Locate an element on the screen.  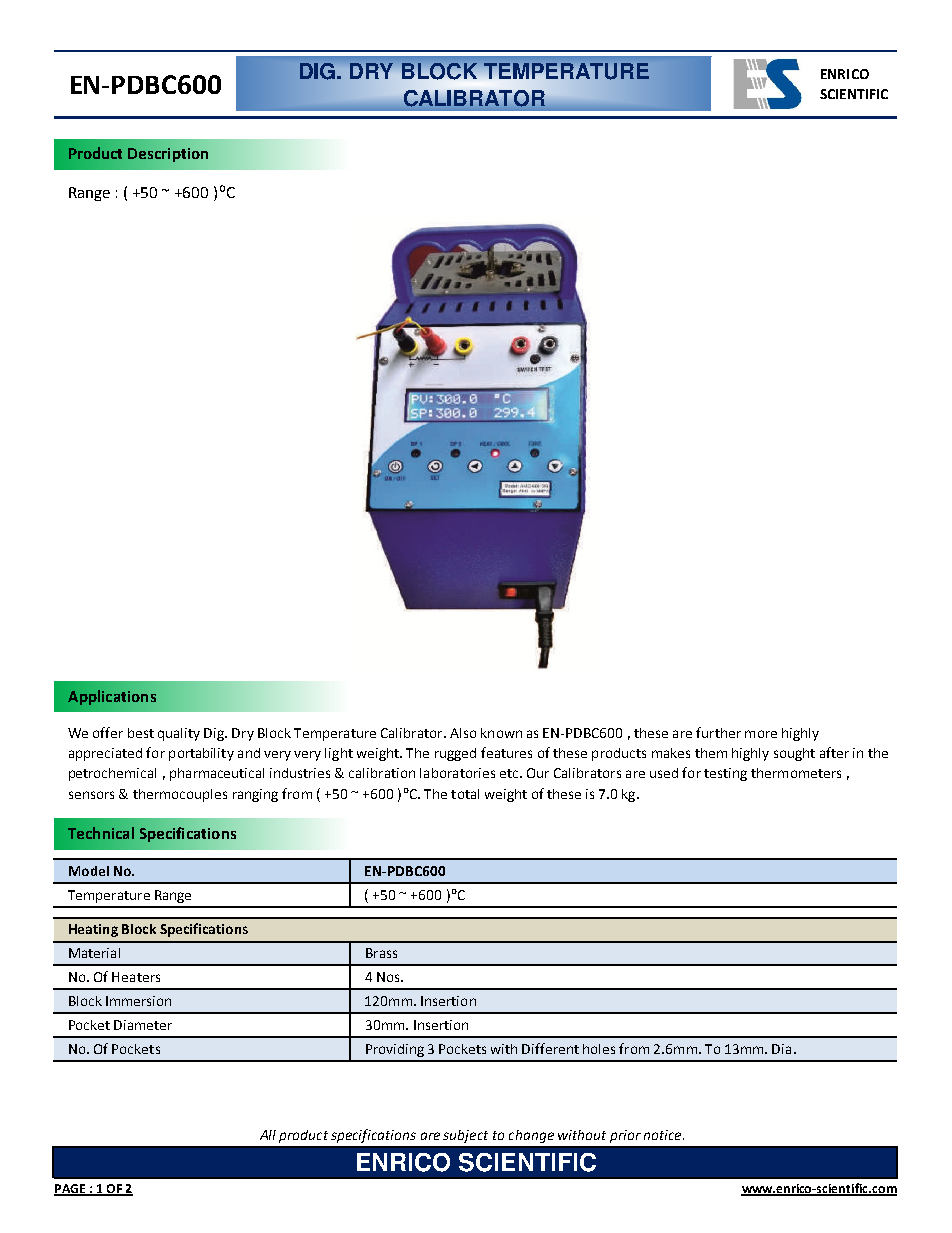
rugged is located at coordinates (455, 754).
